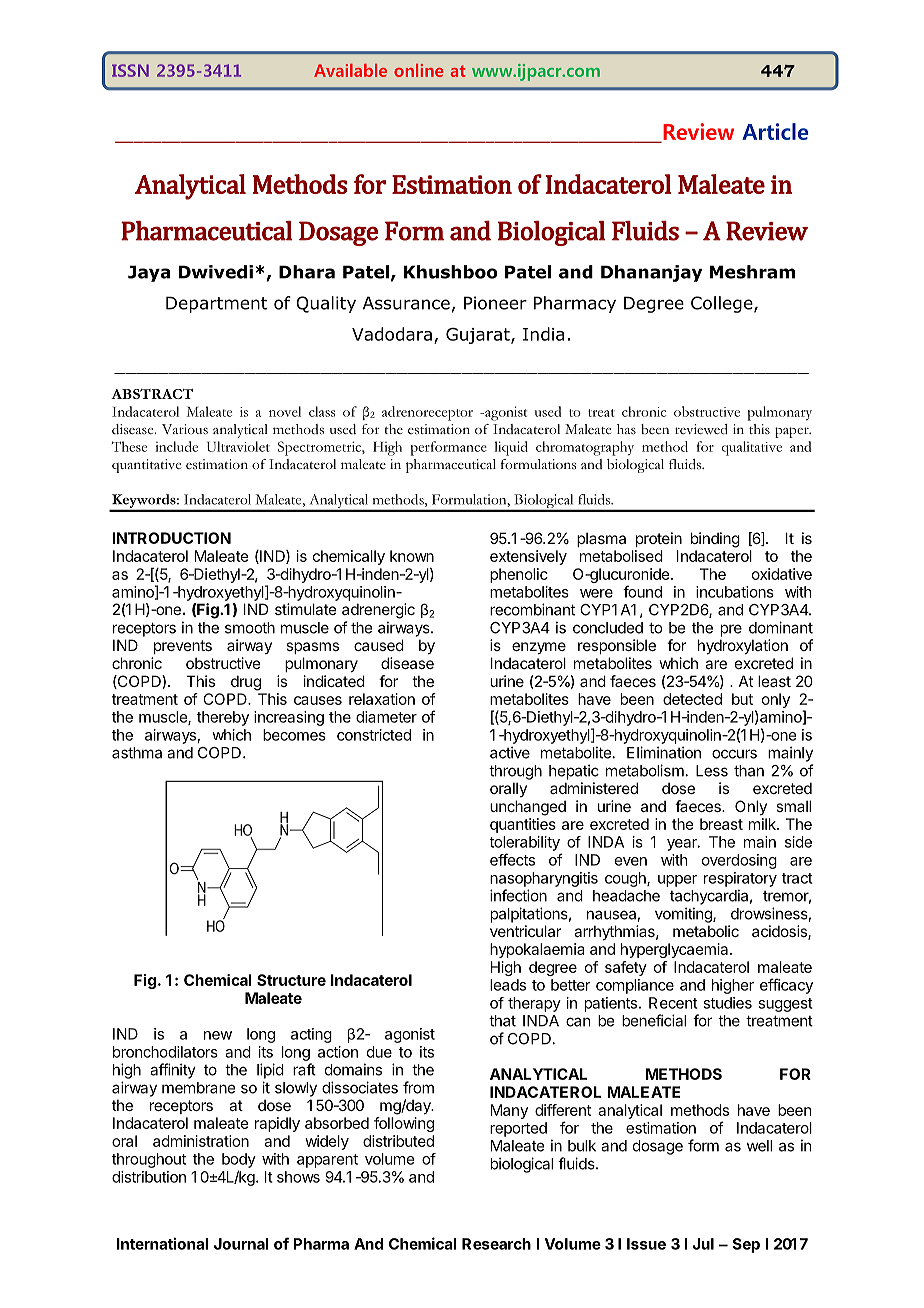 The width and height of the image is (924, 1308). What do you see at coordinates (512, 859) in the image?
I see `effects` at bounding box center [512, 859].
